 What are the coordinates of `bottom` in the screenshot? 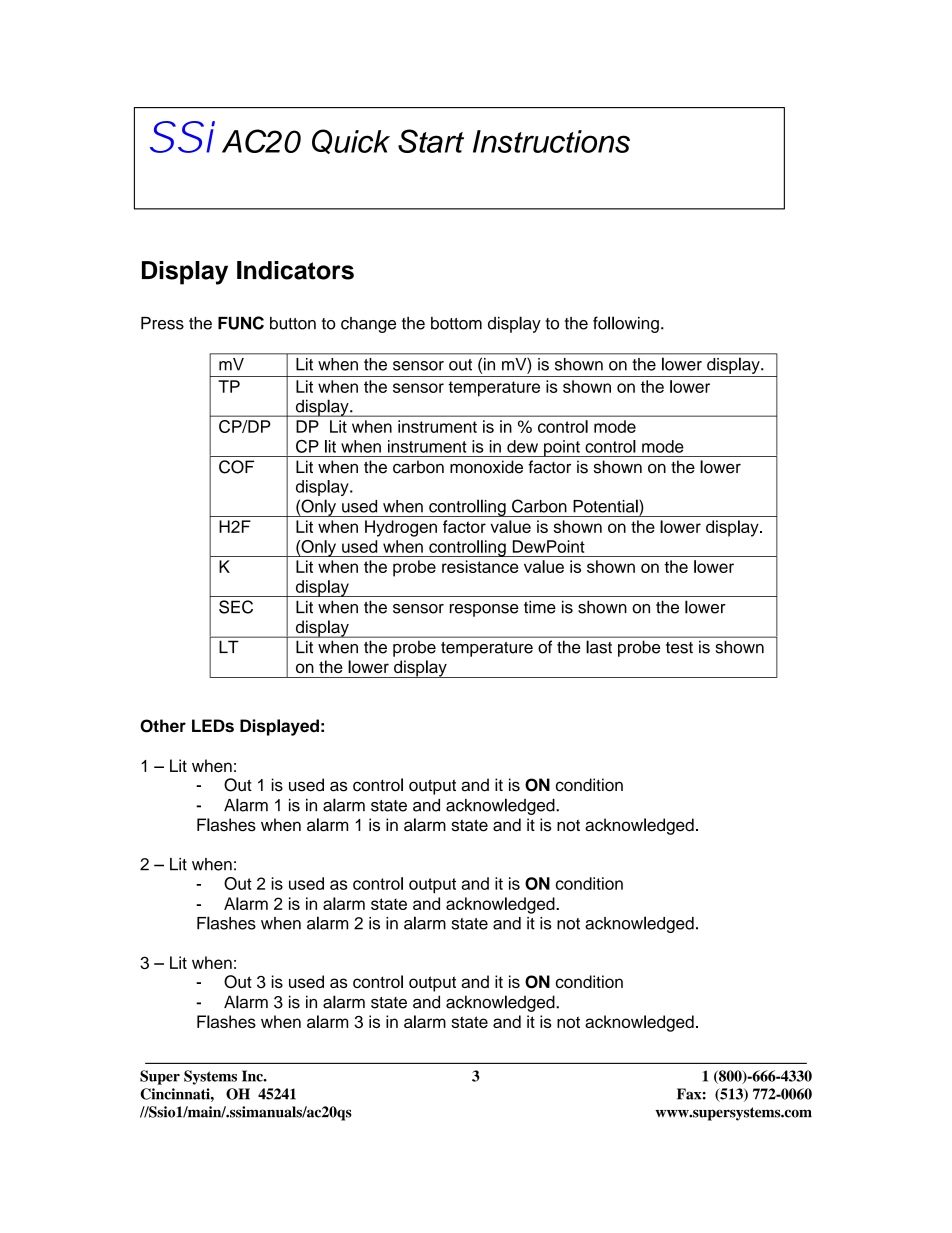 It's located at (456, 323).
